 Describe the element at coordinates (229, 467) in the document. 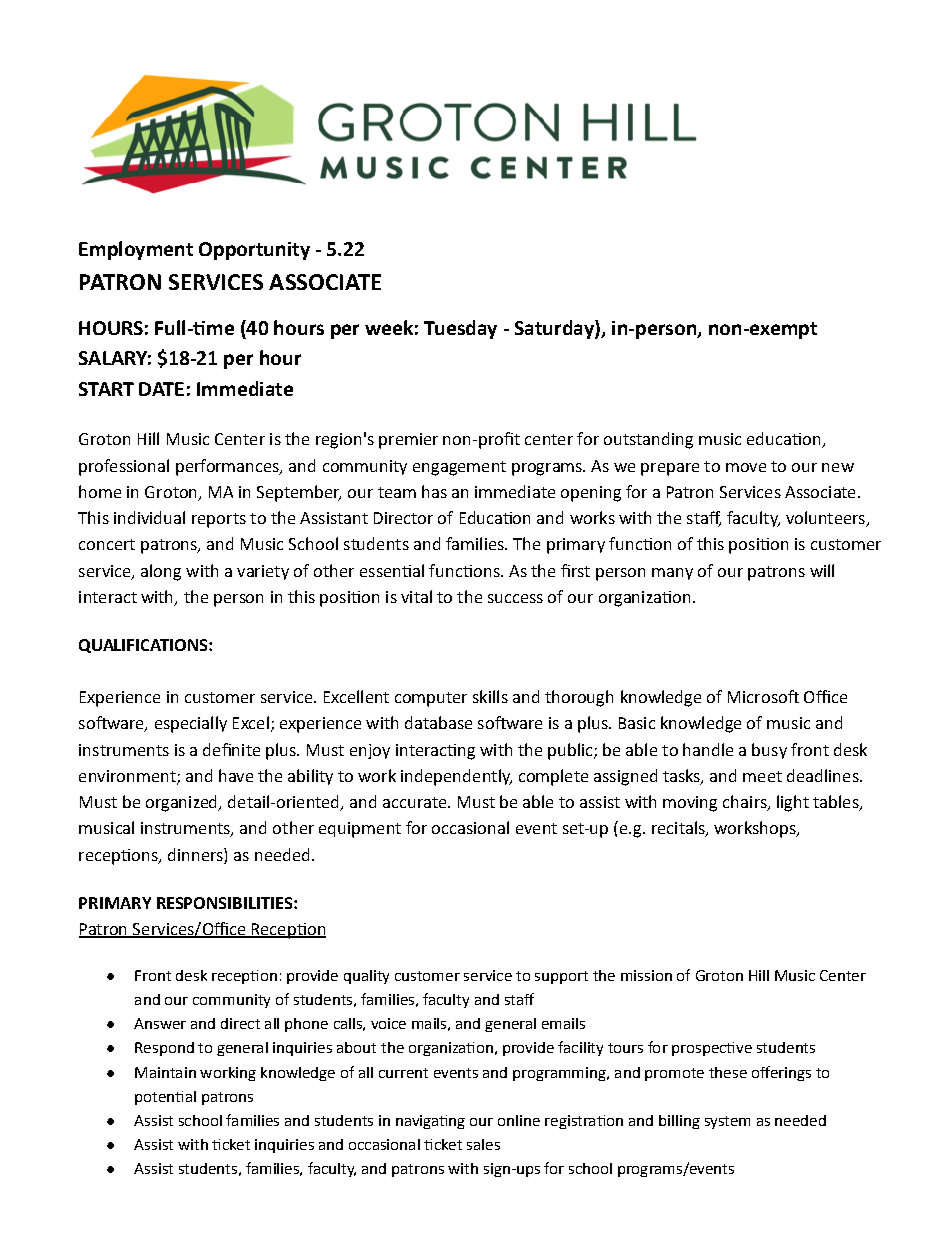

I see `performances` at that location.
